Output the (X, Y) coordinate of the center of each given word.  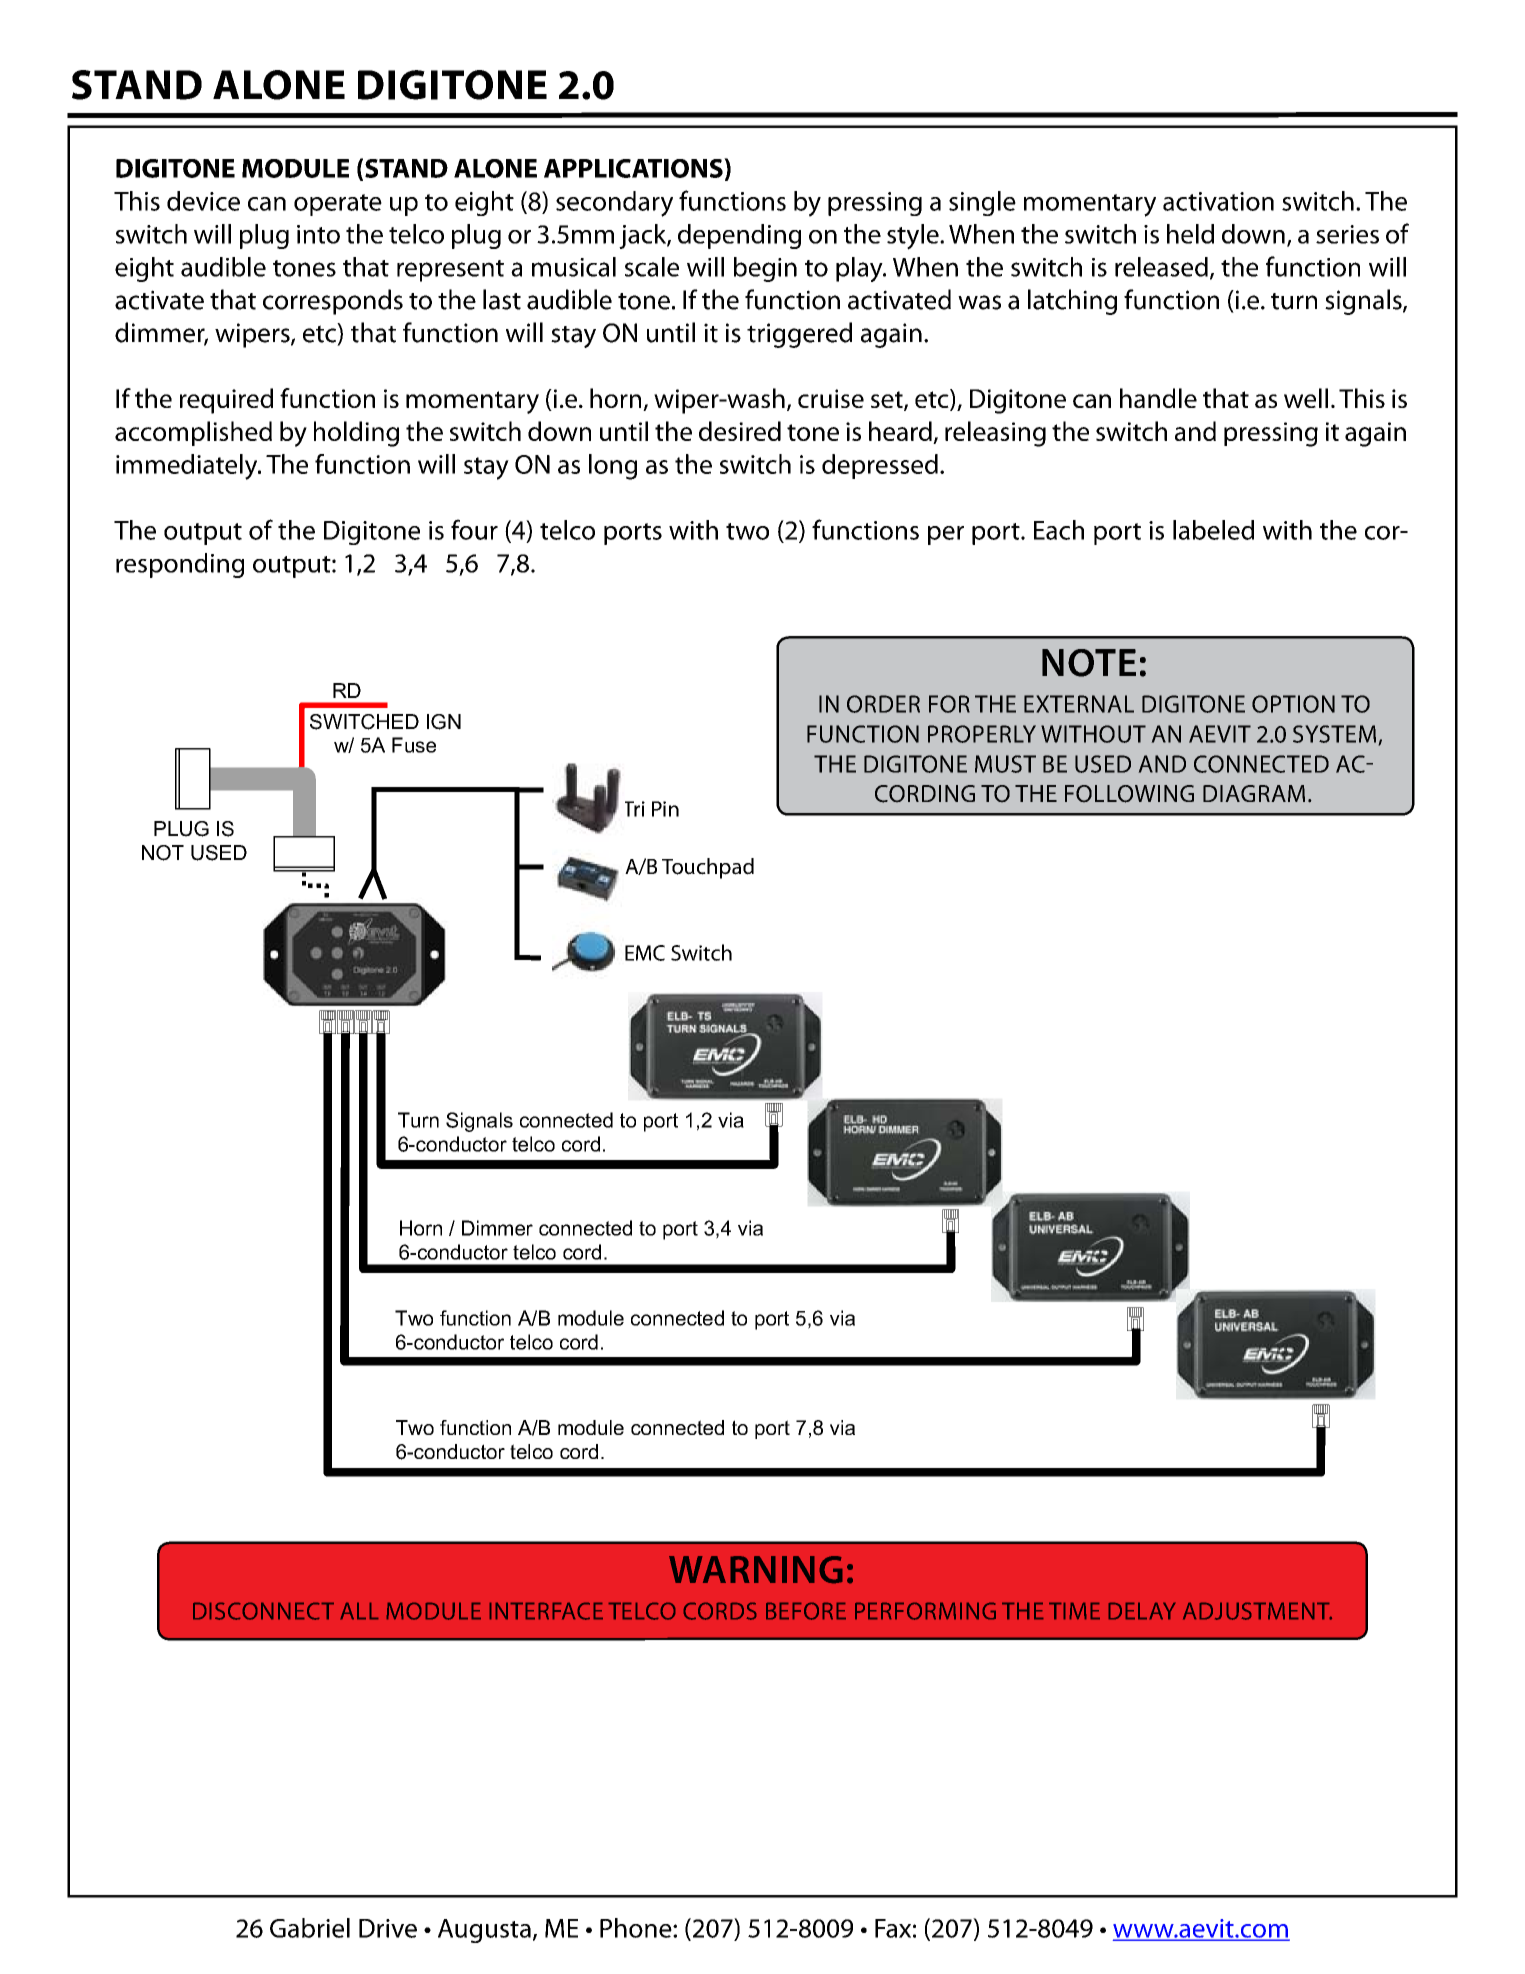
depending (739, 236)
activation (1218, 201)
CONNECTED (1261, 764)
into (318, 234)
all (359, 1611)
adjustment (1257, 1611)
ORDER (883, 704)
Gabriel (310, 1928)
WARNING (756, 1570)
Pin (665, 809)
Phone (637, 1928)
